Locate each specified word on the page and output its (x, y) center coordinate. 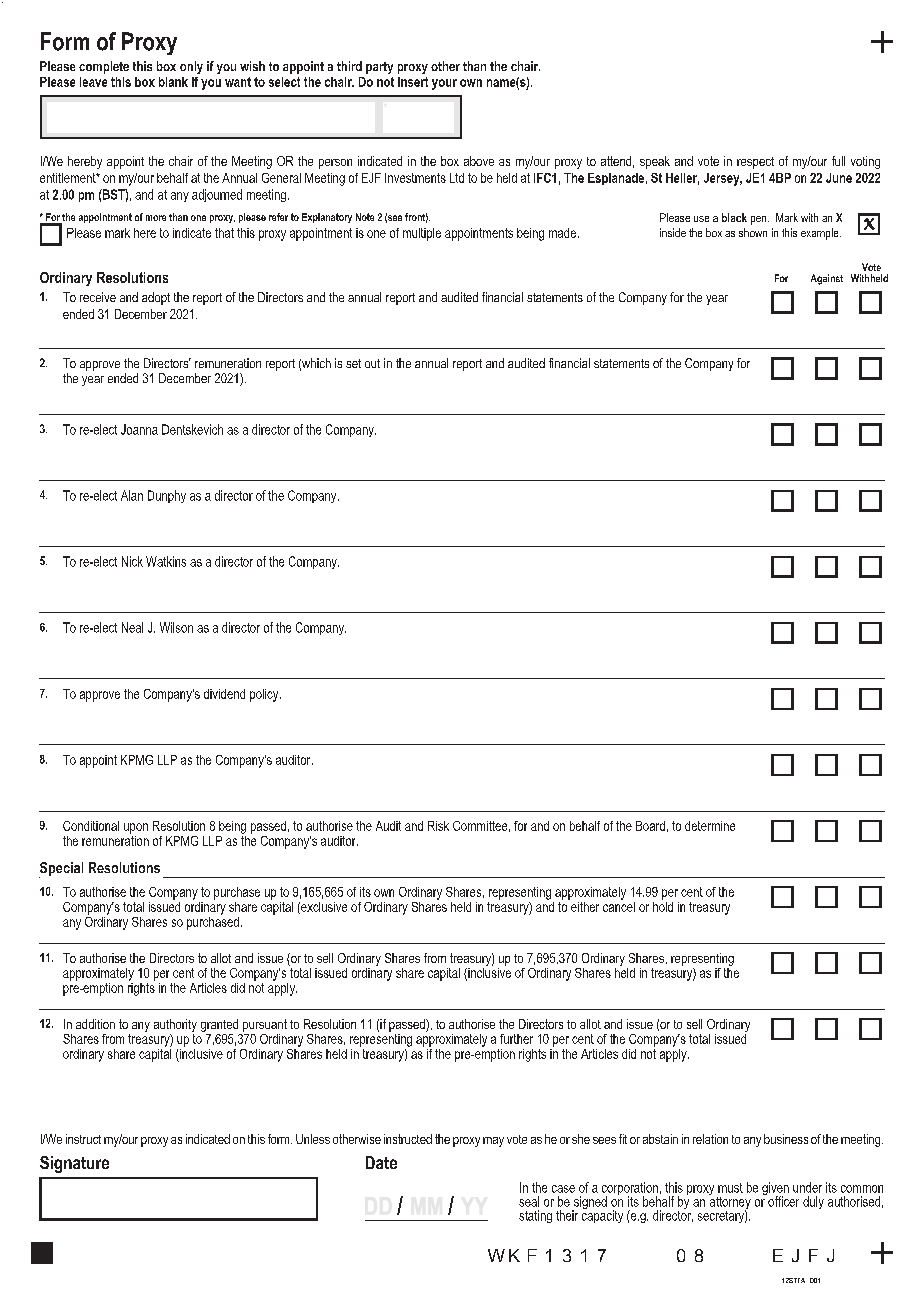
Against (827, 279)
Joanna (139, 429)
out (372, 363)
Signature (74, 1164)
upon (136, 828)
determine (710, 826)
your (444, 84)
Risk (438, 826)
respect (755, 163)
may (493, 1142)
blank (173, 82)
